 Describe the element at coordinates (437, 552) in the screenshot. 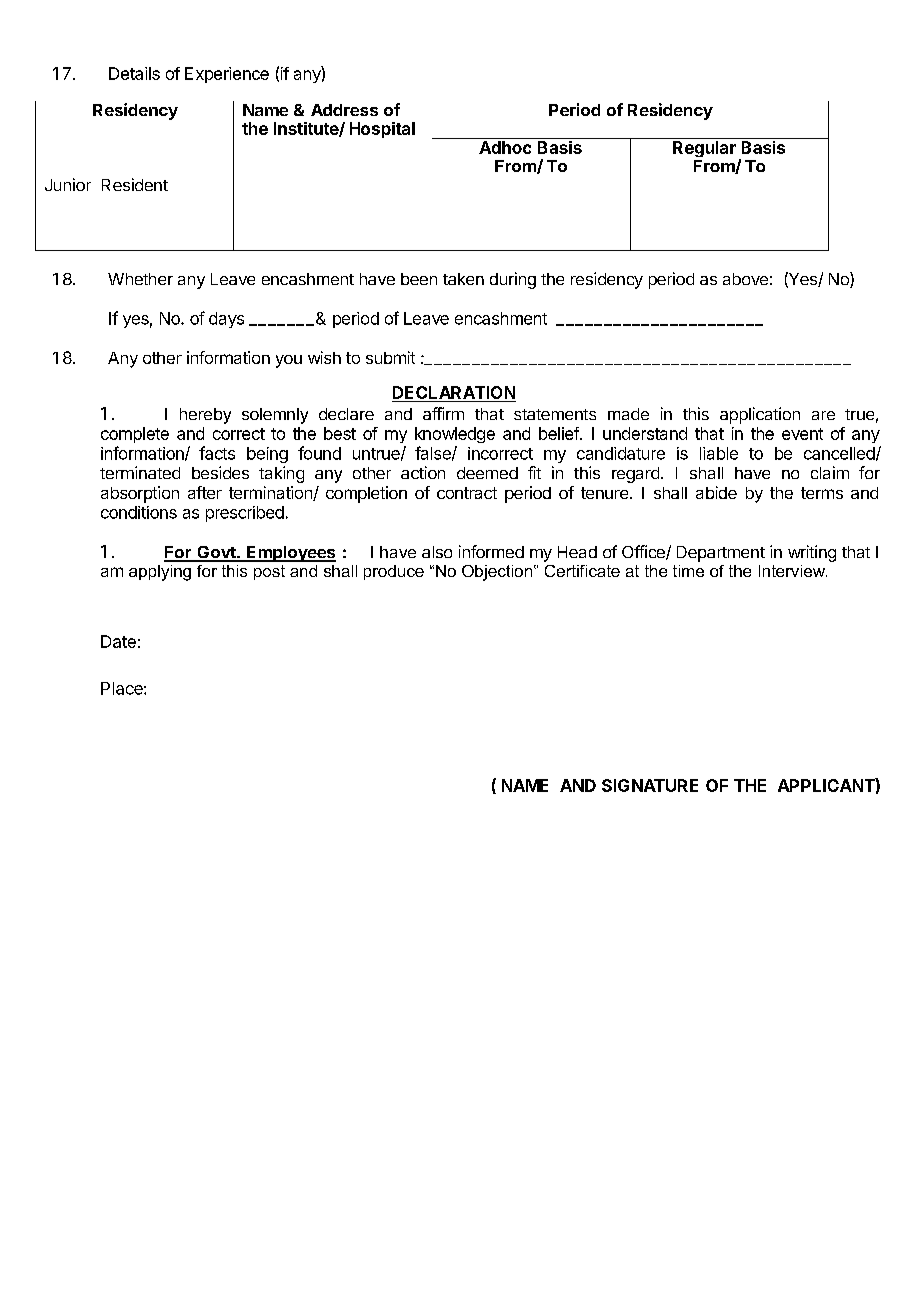

I see `also` at that location.
